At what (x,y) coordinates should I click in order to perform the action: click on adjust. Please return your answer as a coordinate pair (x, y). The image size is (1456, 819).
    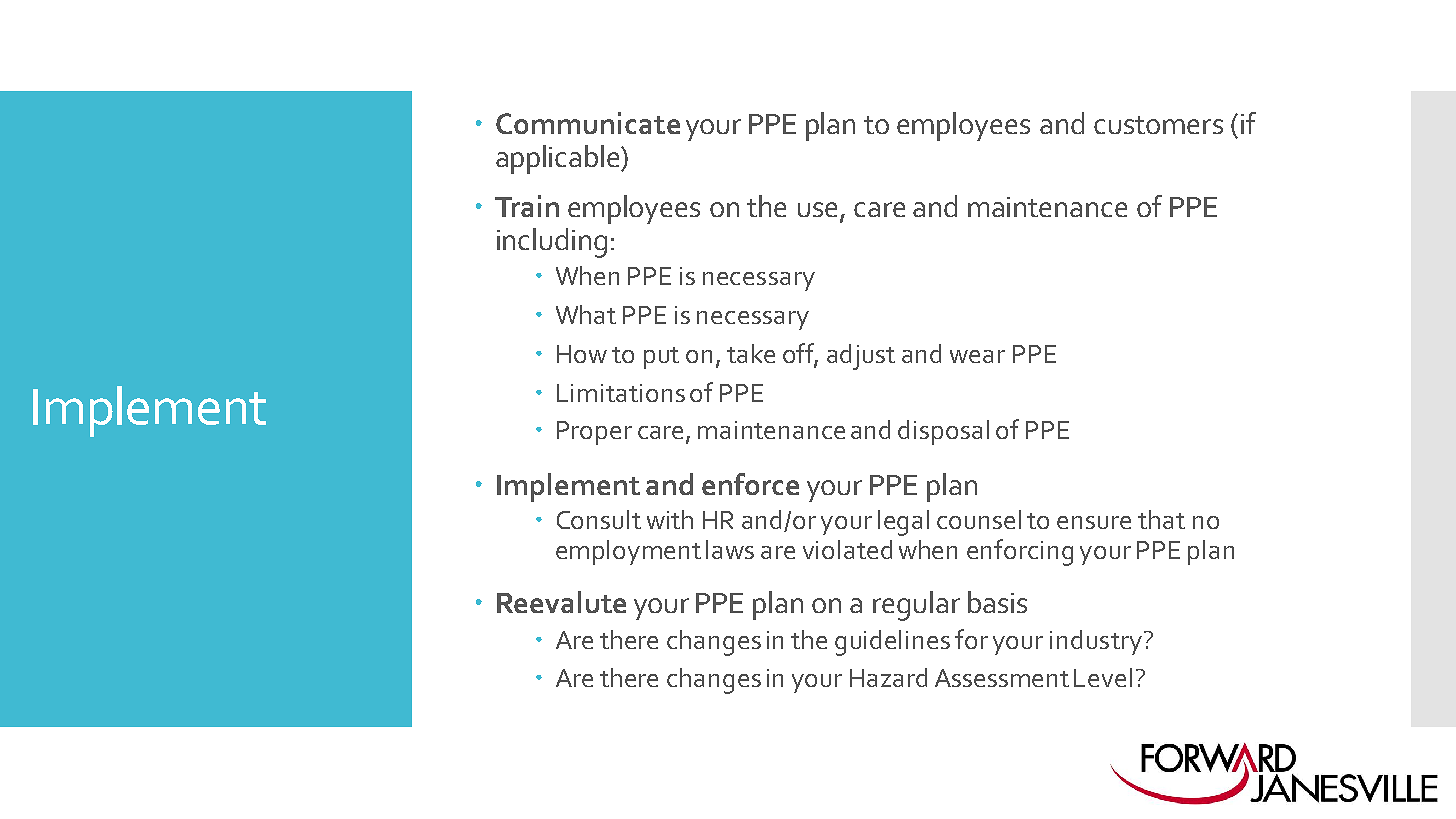
    Looking at the image, I should click on (861, 357).
